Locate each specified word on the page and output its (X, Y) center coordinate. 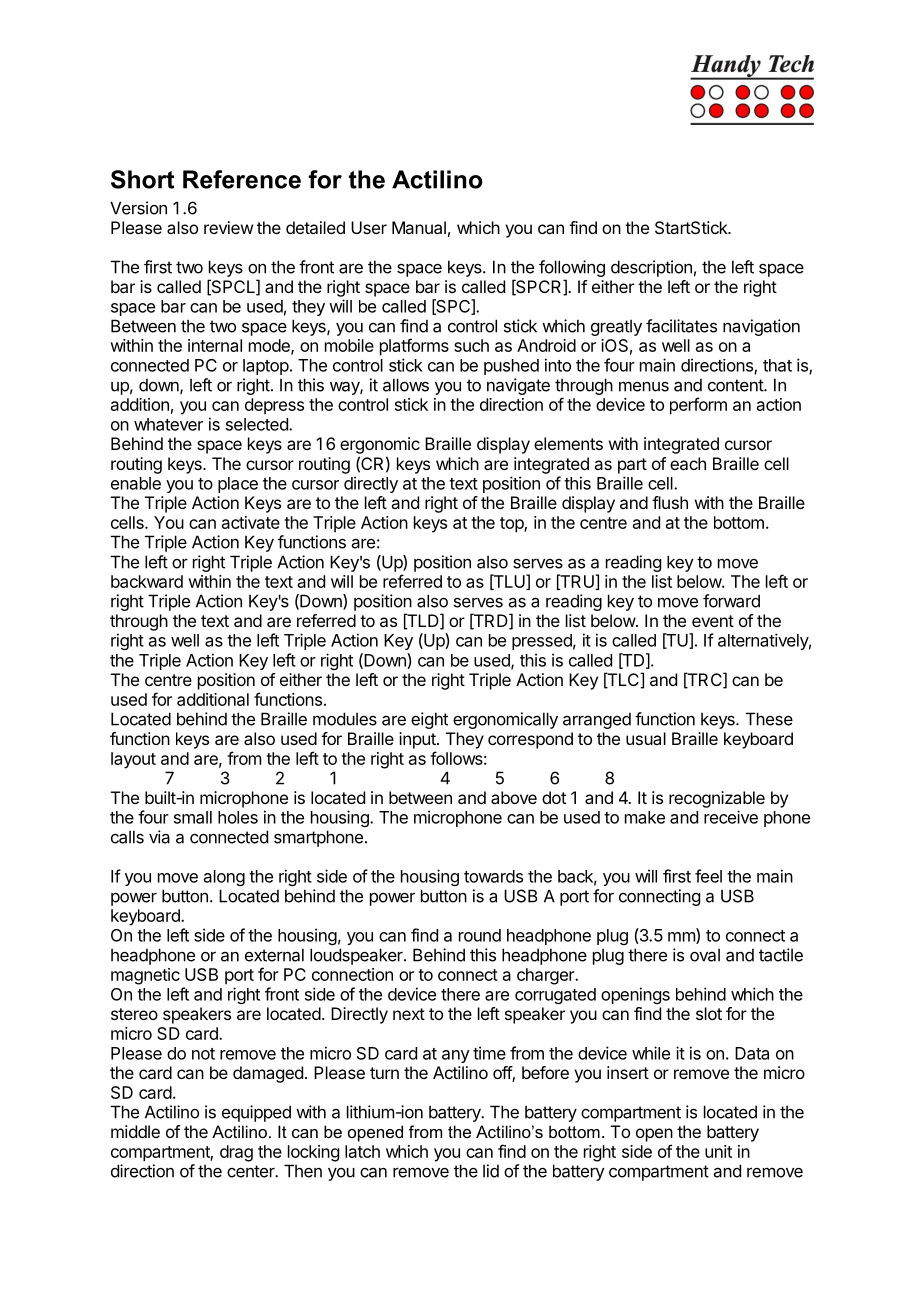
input (418, 740)
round (480, 935)
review (228, 227)
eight (429, 720)
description (651, 268)
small (193, 817)
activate (251, 522)
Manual (419, 227)
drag (236, 1153)
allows (406, 385)
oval (705, 955)
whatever (168, 424)
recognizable (717, 799)
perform (698, 406)
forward (731, 601)
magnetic (145, 976)
